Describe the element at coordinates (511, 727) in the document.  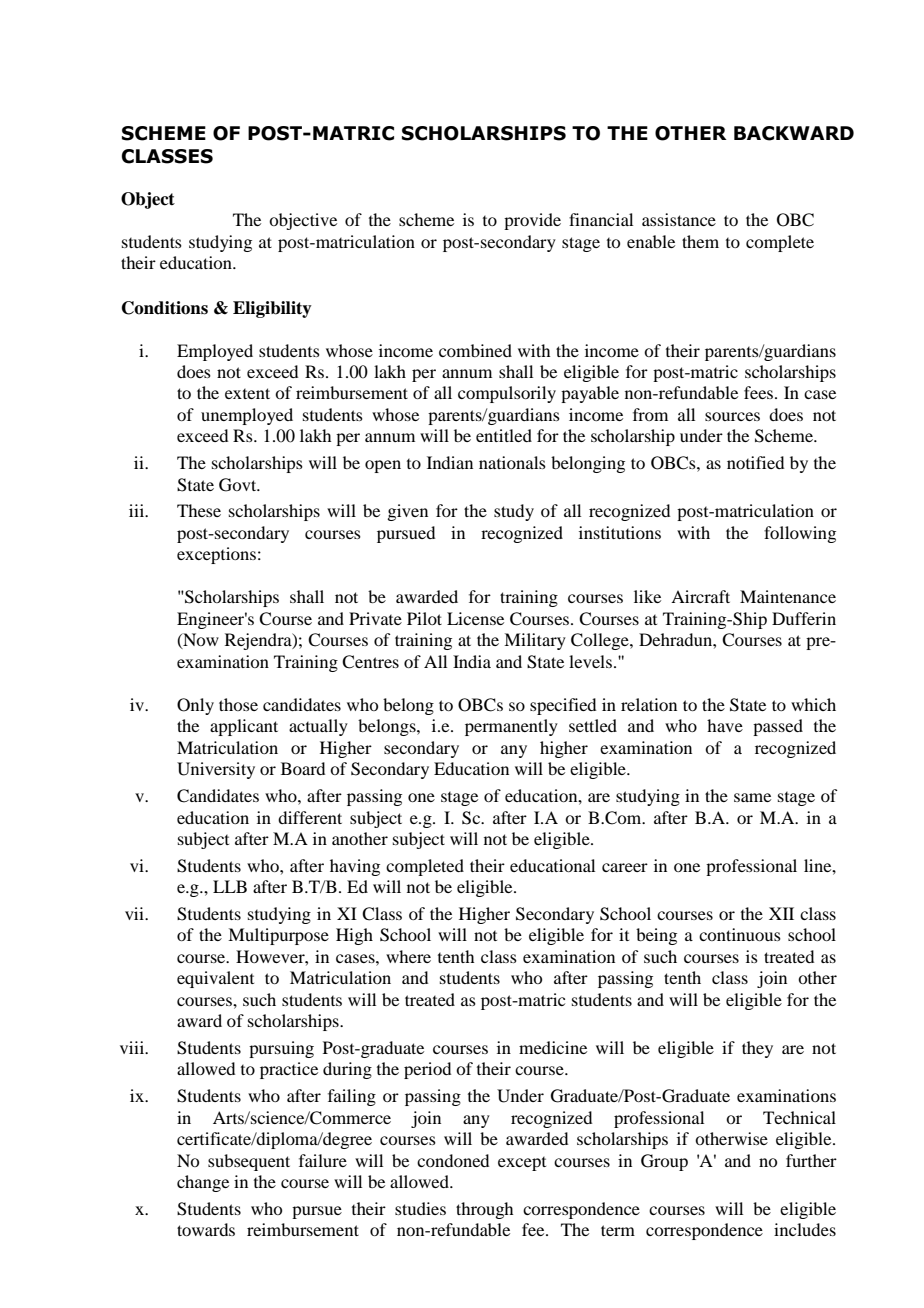
I see `permanently` at that location.
